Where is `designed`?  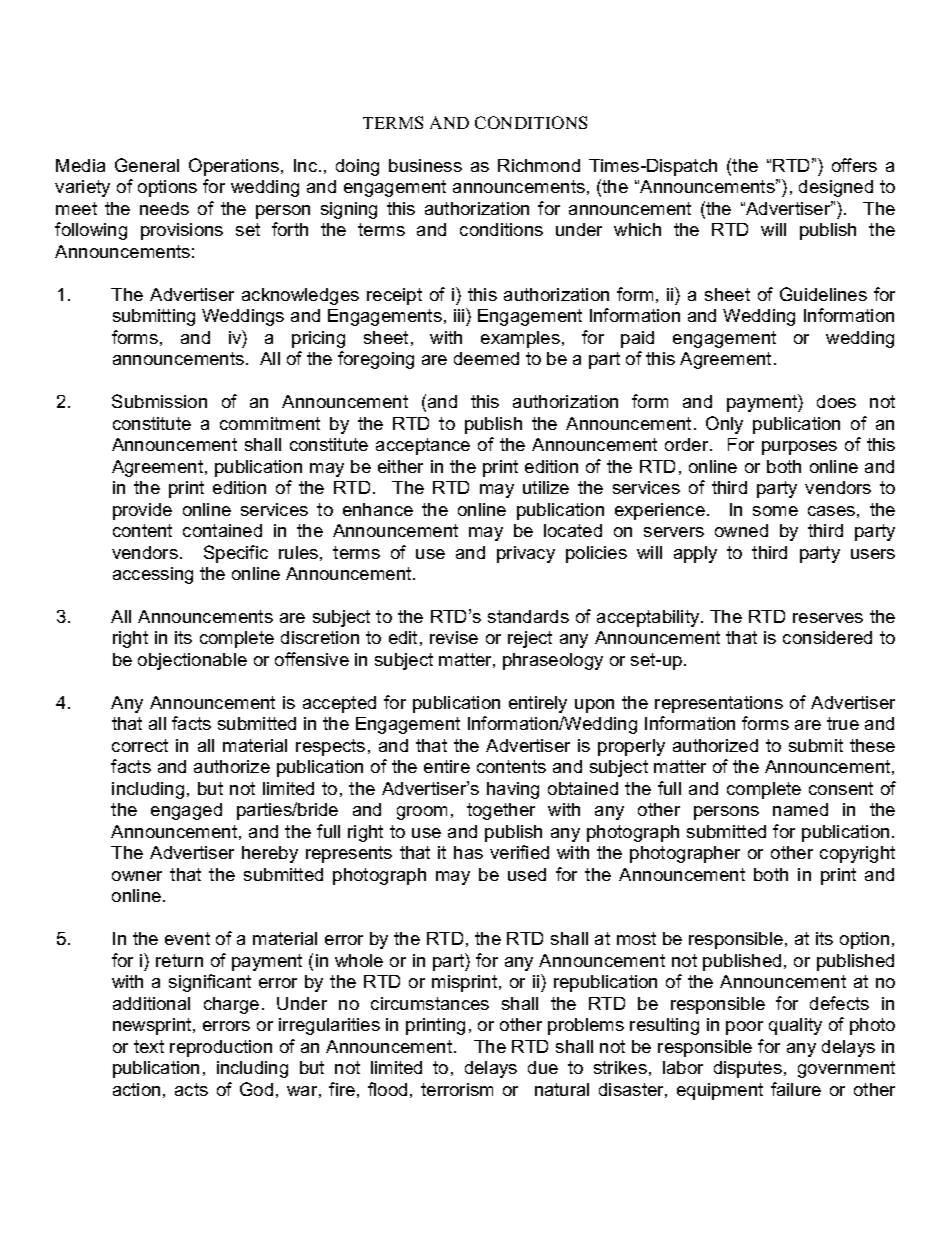 designed is located at coordinates (836, 188).
